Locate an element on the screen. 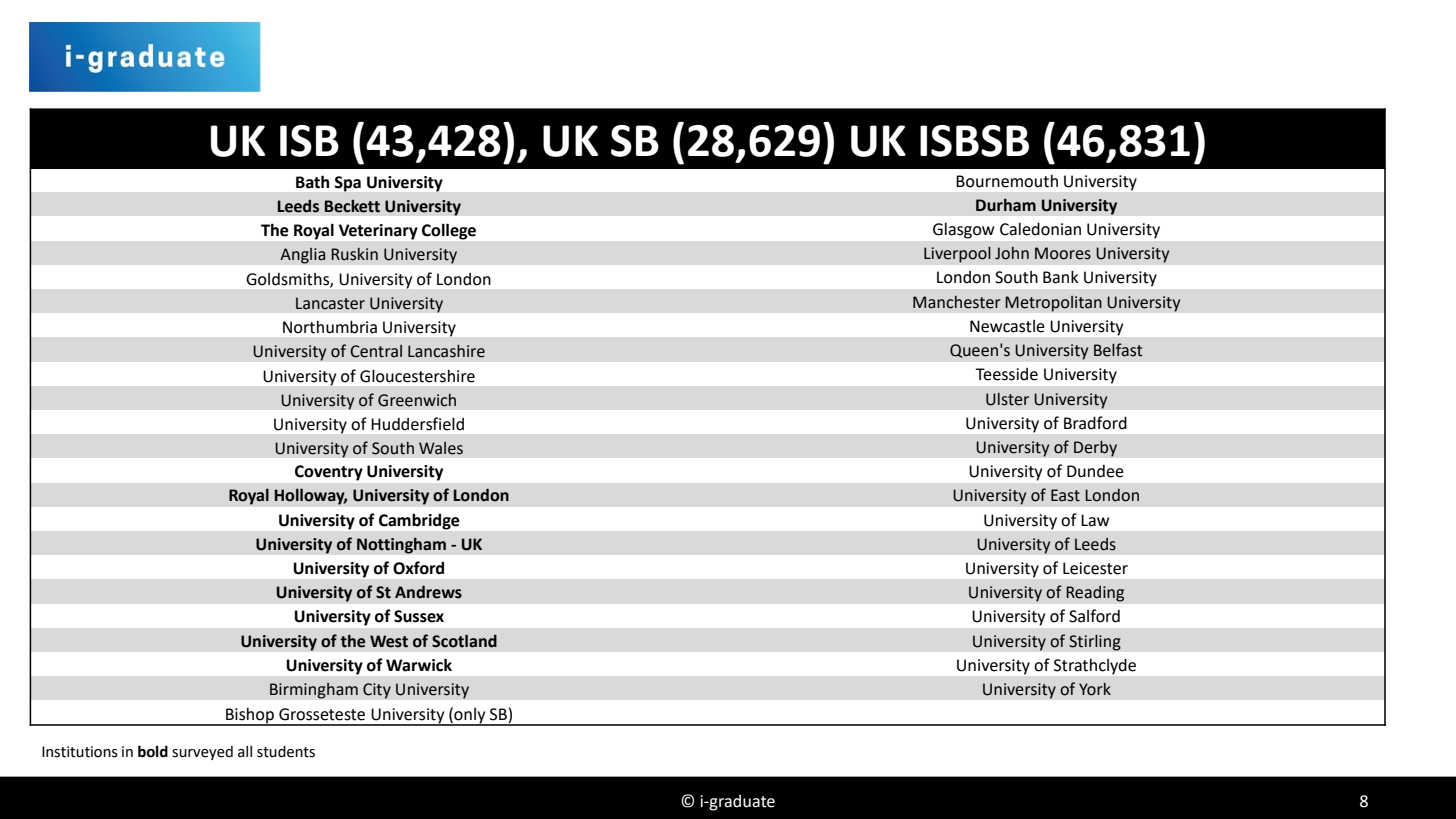 The width and height of the screenshot is (1456, 819). Northumbria is located at coordinates (330, 327).
